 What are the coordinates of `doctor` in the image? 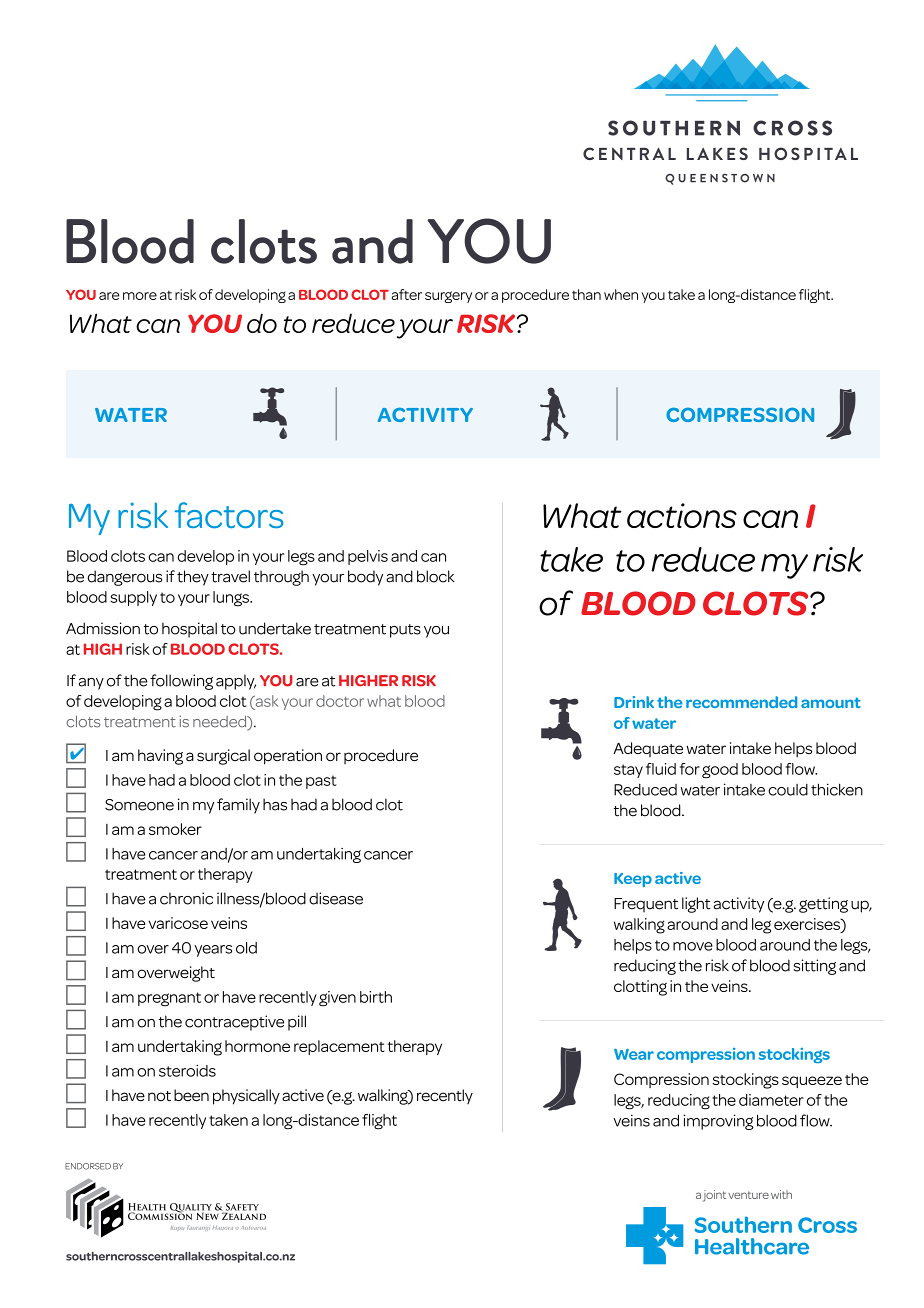 It's located at (340, 701).
